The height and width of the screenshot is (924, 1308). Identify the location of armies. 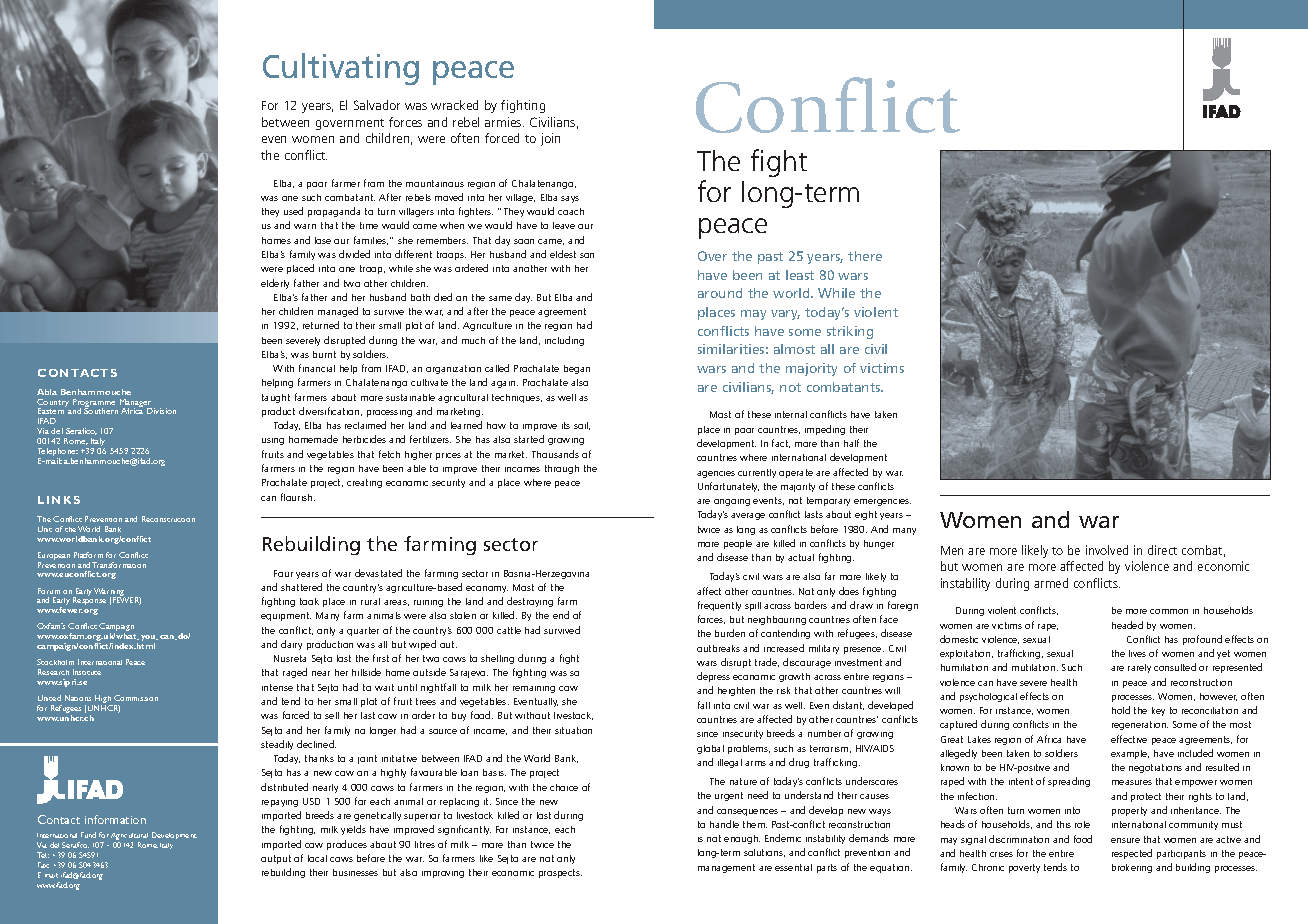
(504, 122).
